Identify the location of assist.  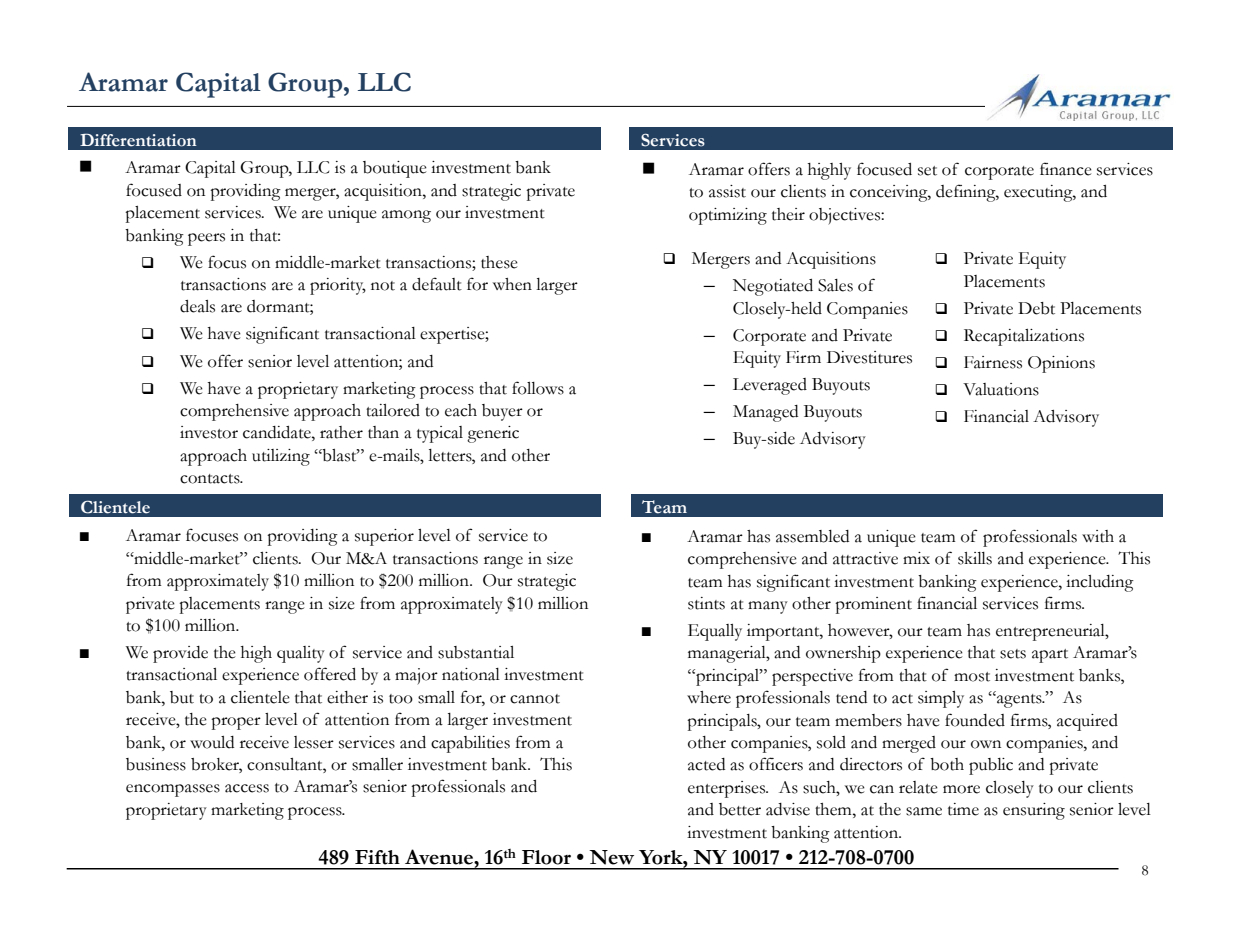
(727, 191).
